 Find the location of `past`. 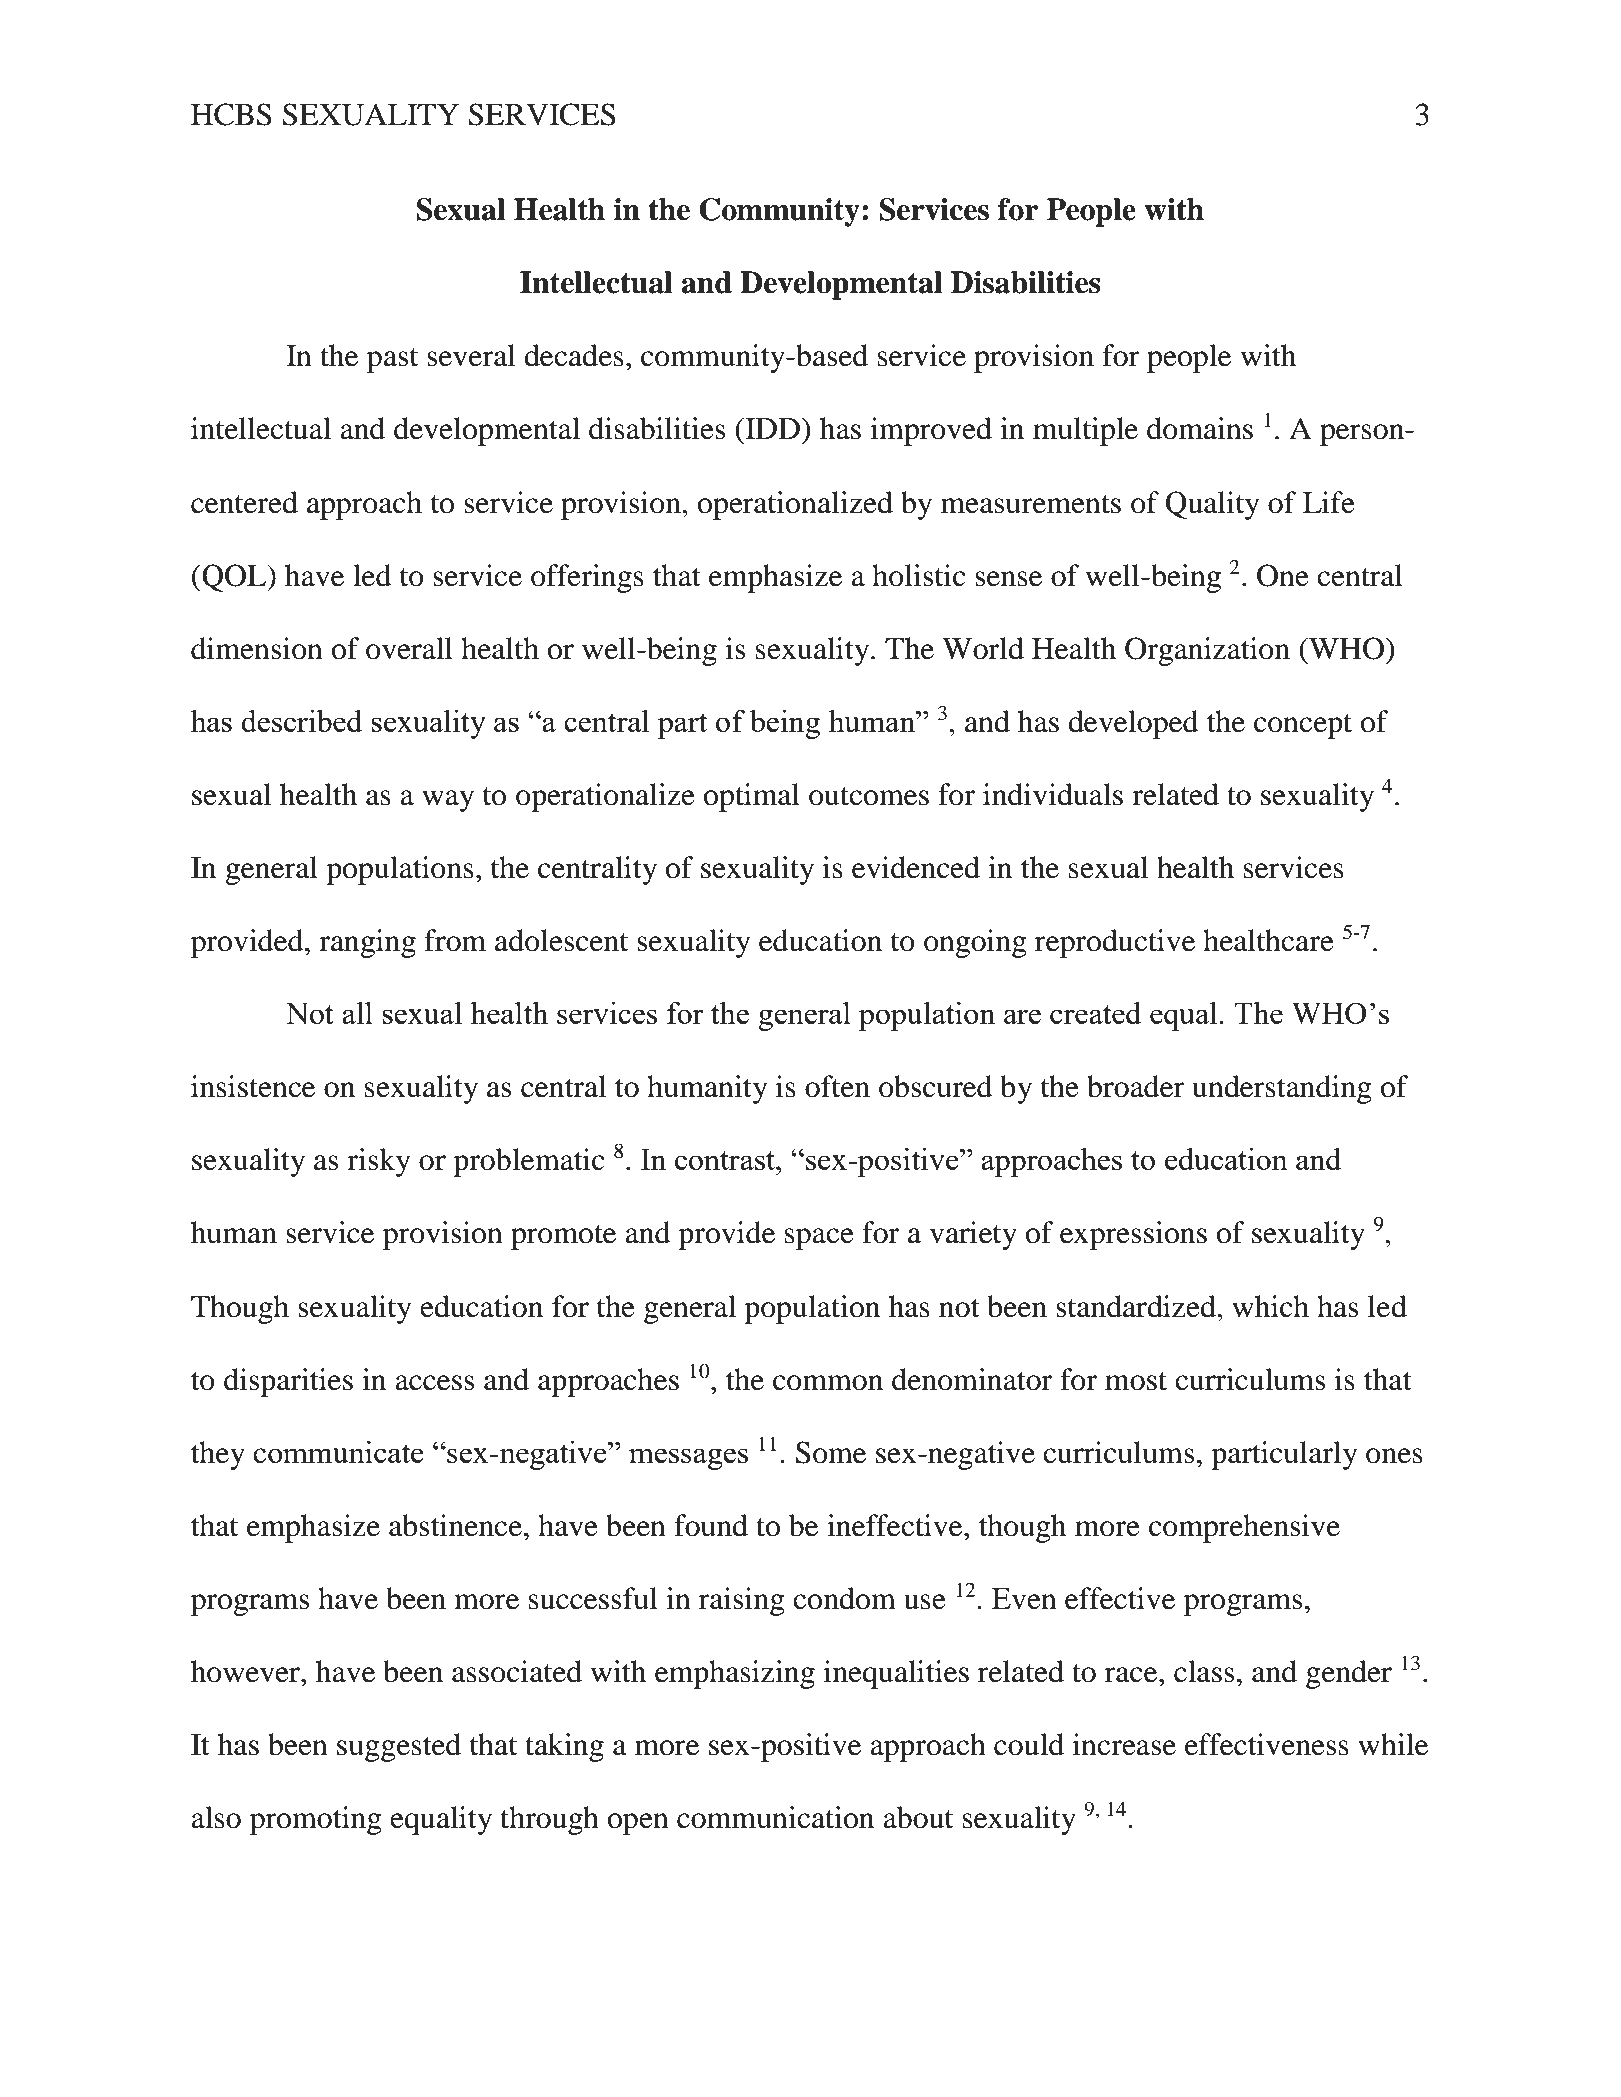

past is located at coordinates (392, 360).
